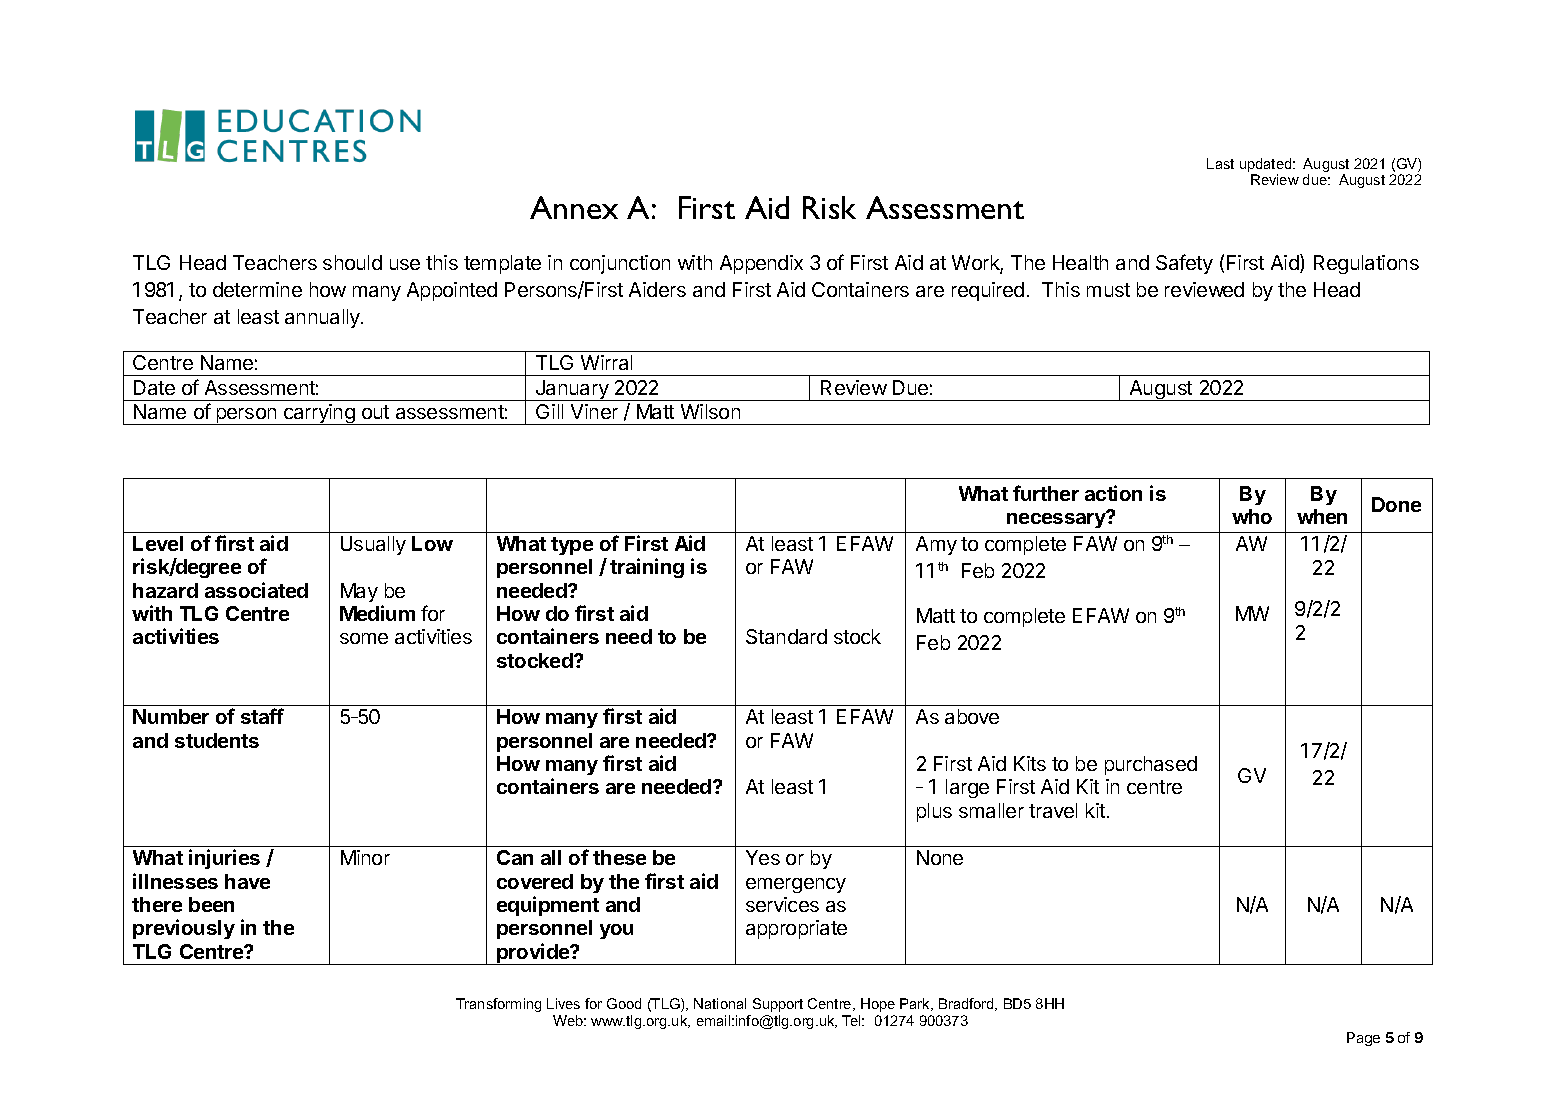 This screenshot has height=1099, width=1555. I want to click on purchased, so click(1151, 765).
